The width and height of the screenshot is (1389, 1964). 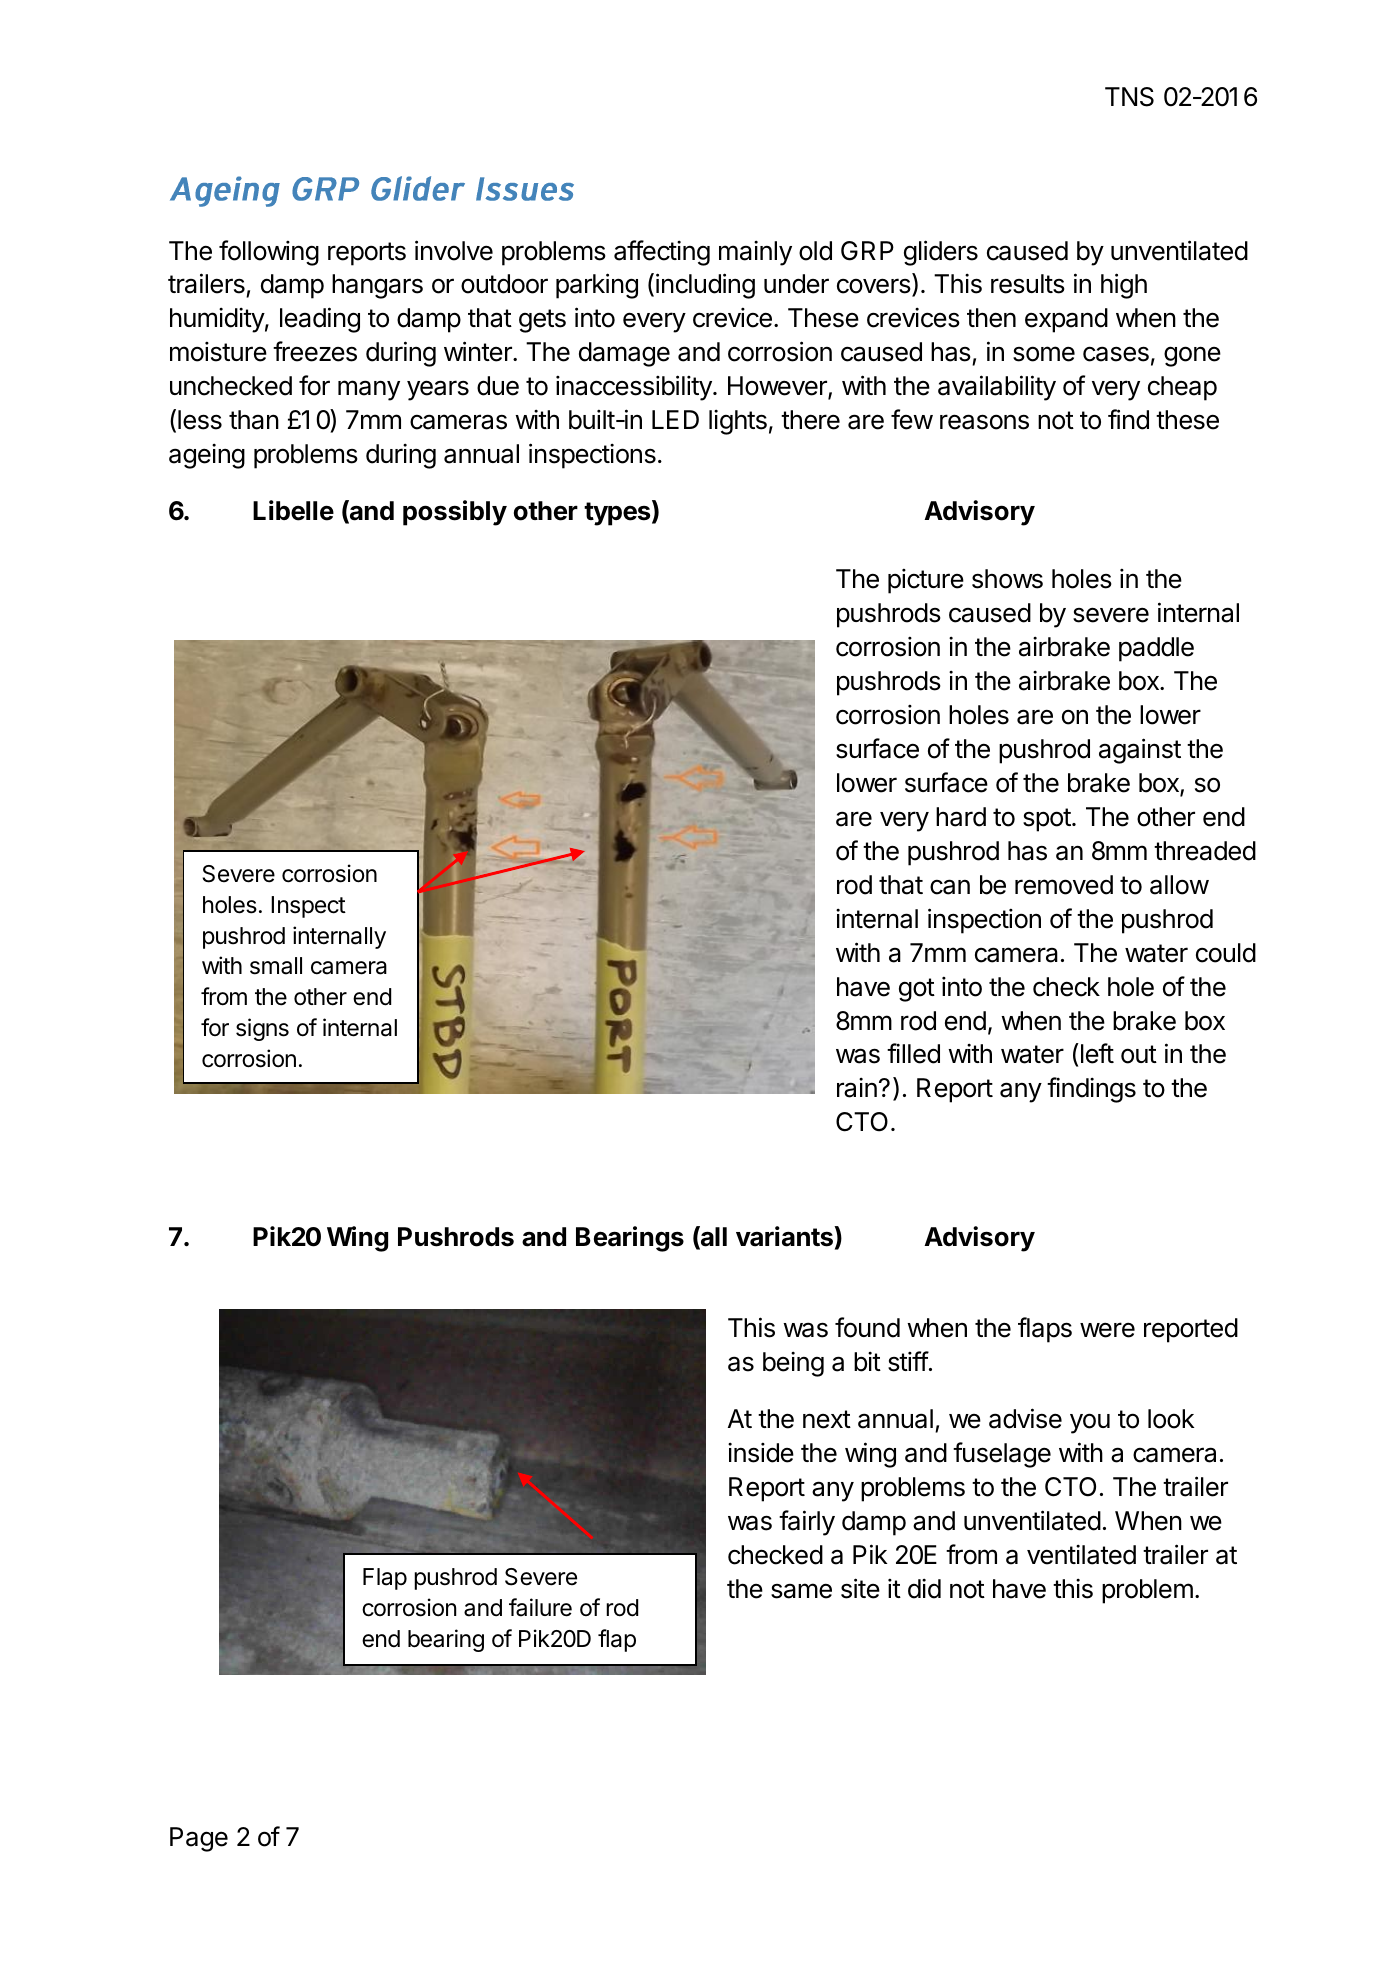 I want to click on signs, so click(x=262, y=1029).
